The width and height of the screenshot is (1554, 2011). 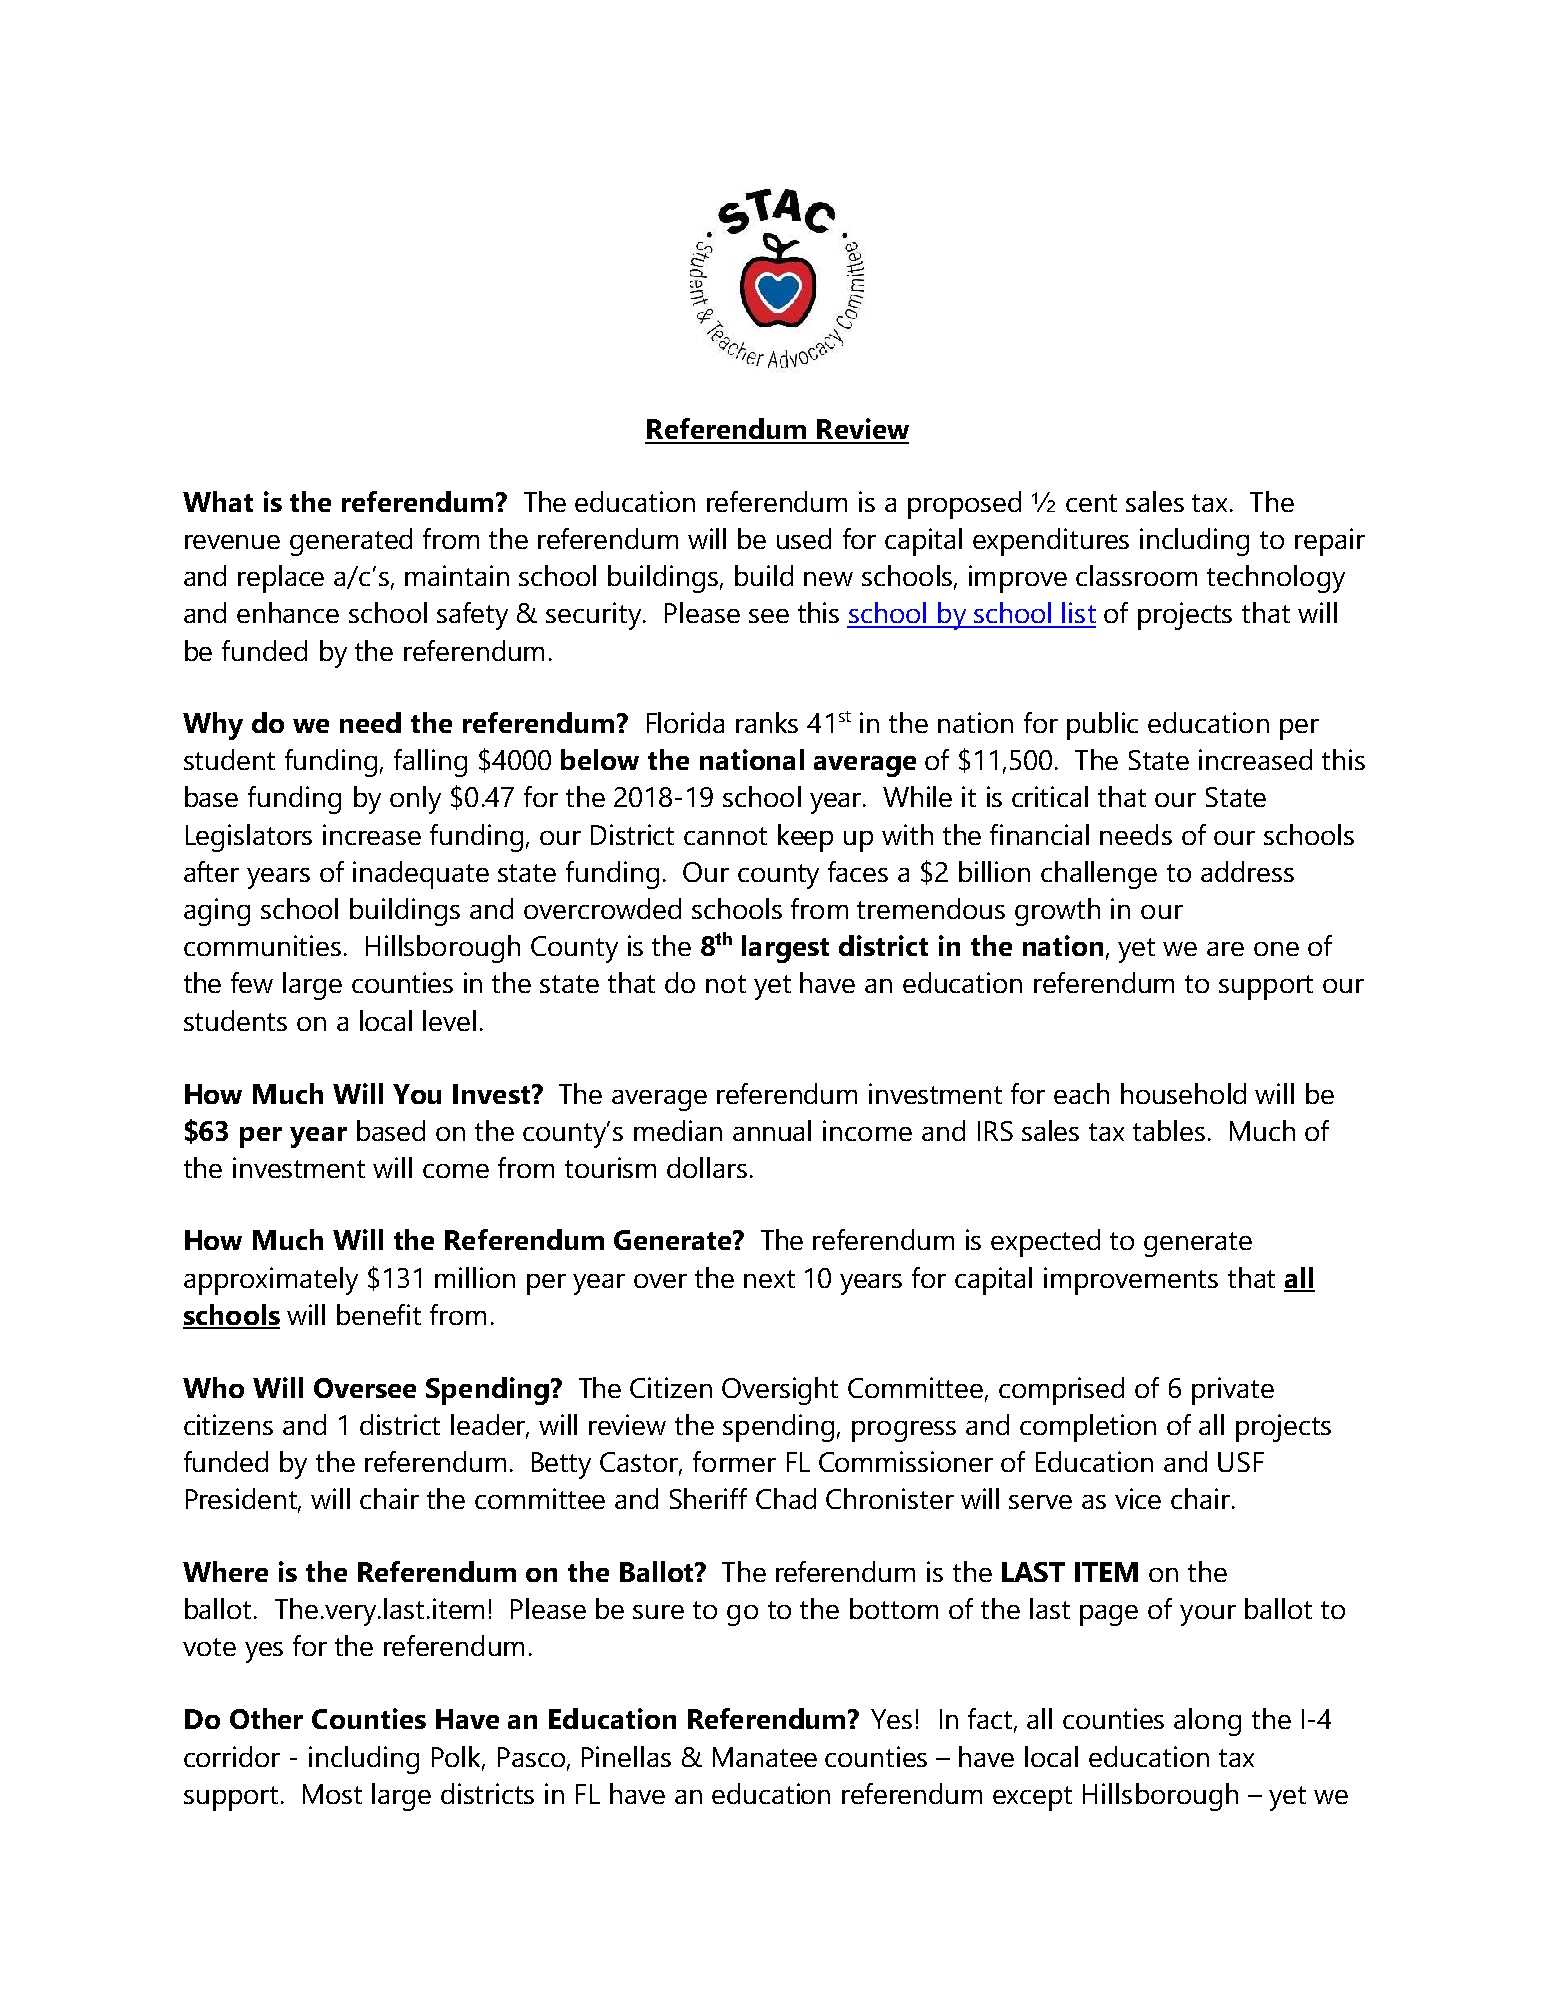 I want to click on approximately, so click(x=271, y=1281).
